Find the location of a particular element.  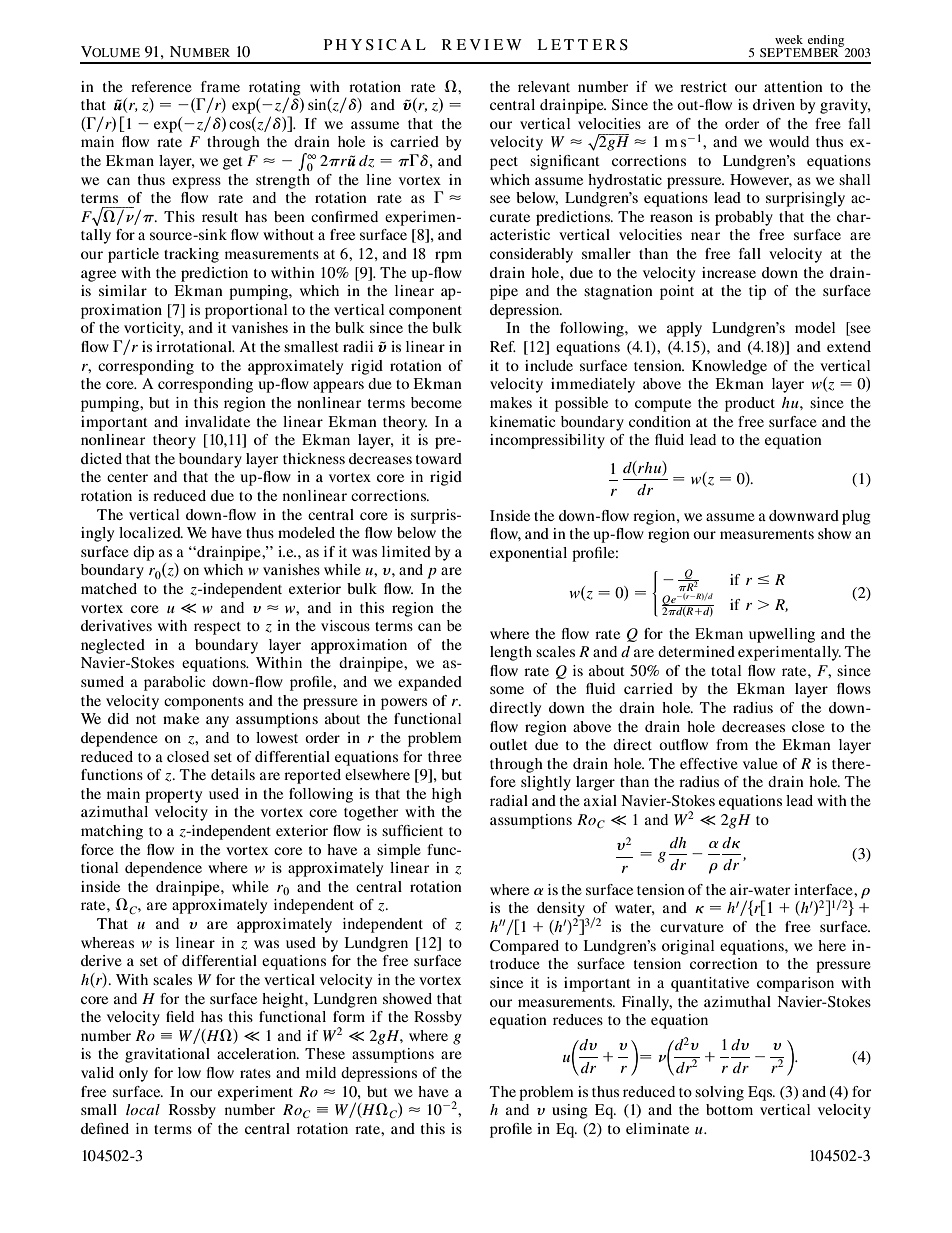

exponential is located at coordinates (528, 554).
